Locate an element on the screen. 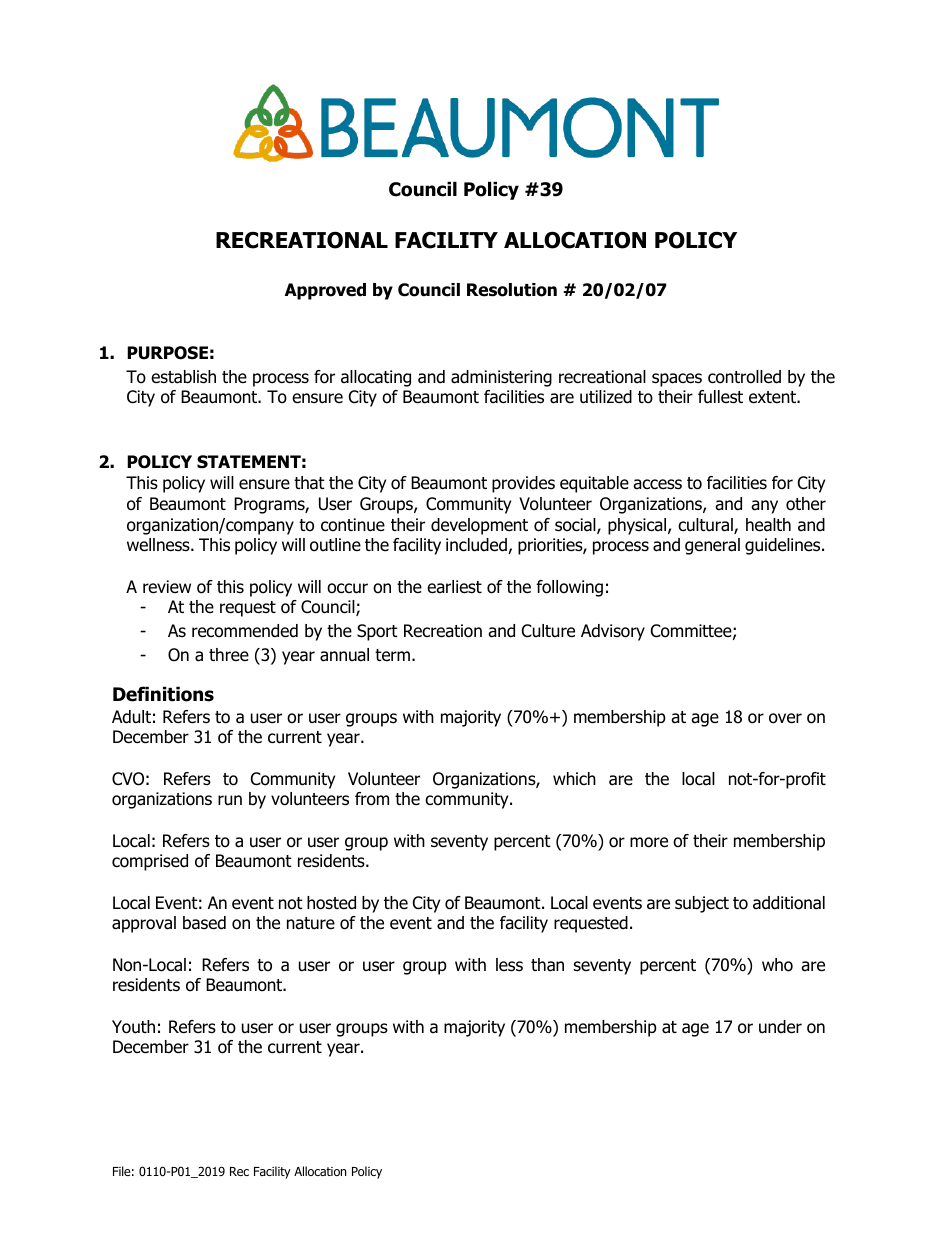  Resolution is located at coordinates (512, 290).
